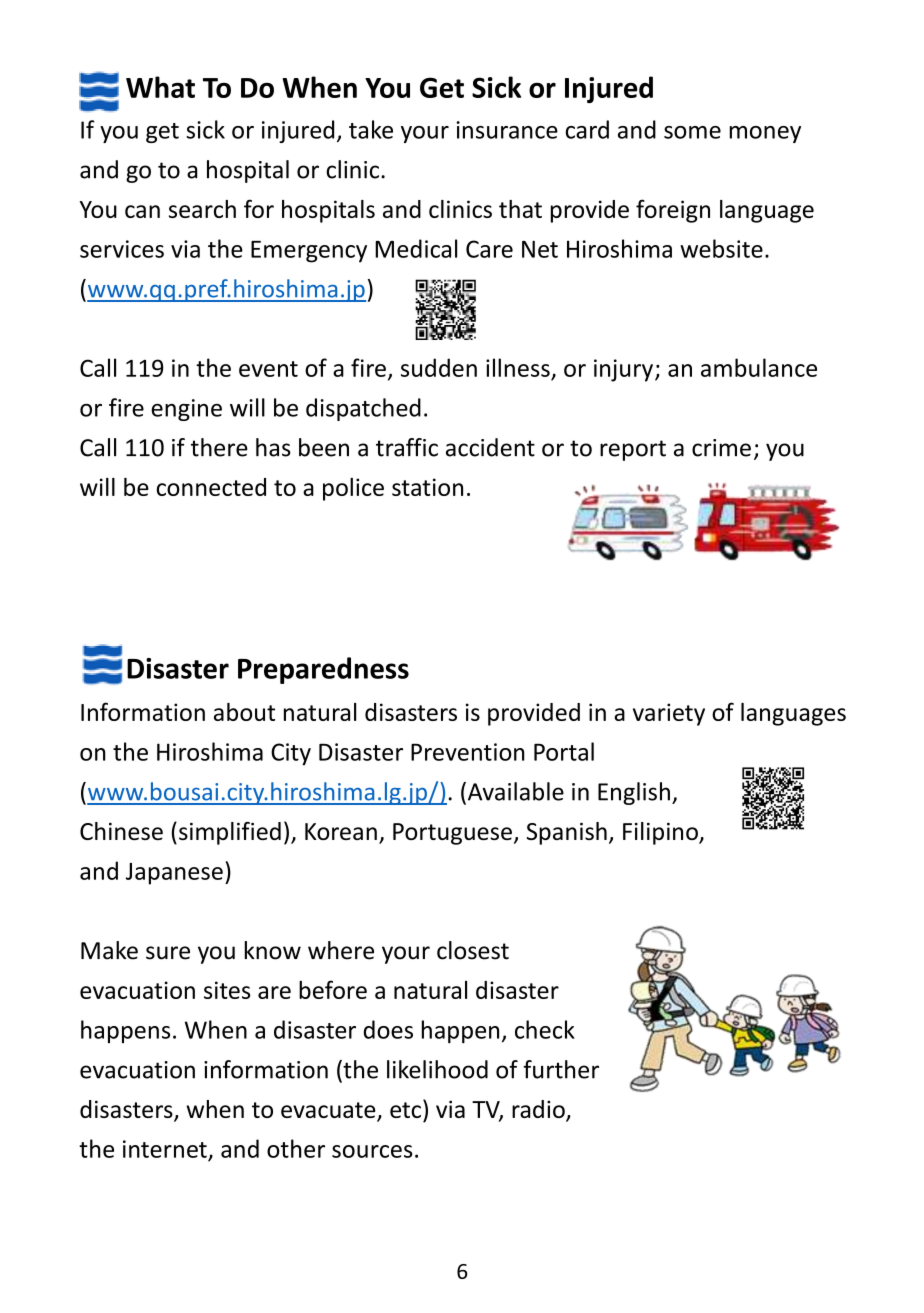 The width and height of the image is (924, 1313). What do you see at coordinates (323, 670) in the image?
I see `Preparedness` at bounding box center [323, 670].
